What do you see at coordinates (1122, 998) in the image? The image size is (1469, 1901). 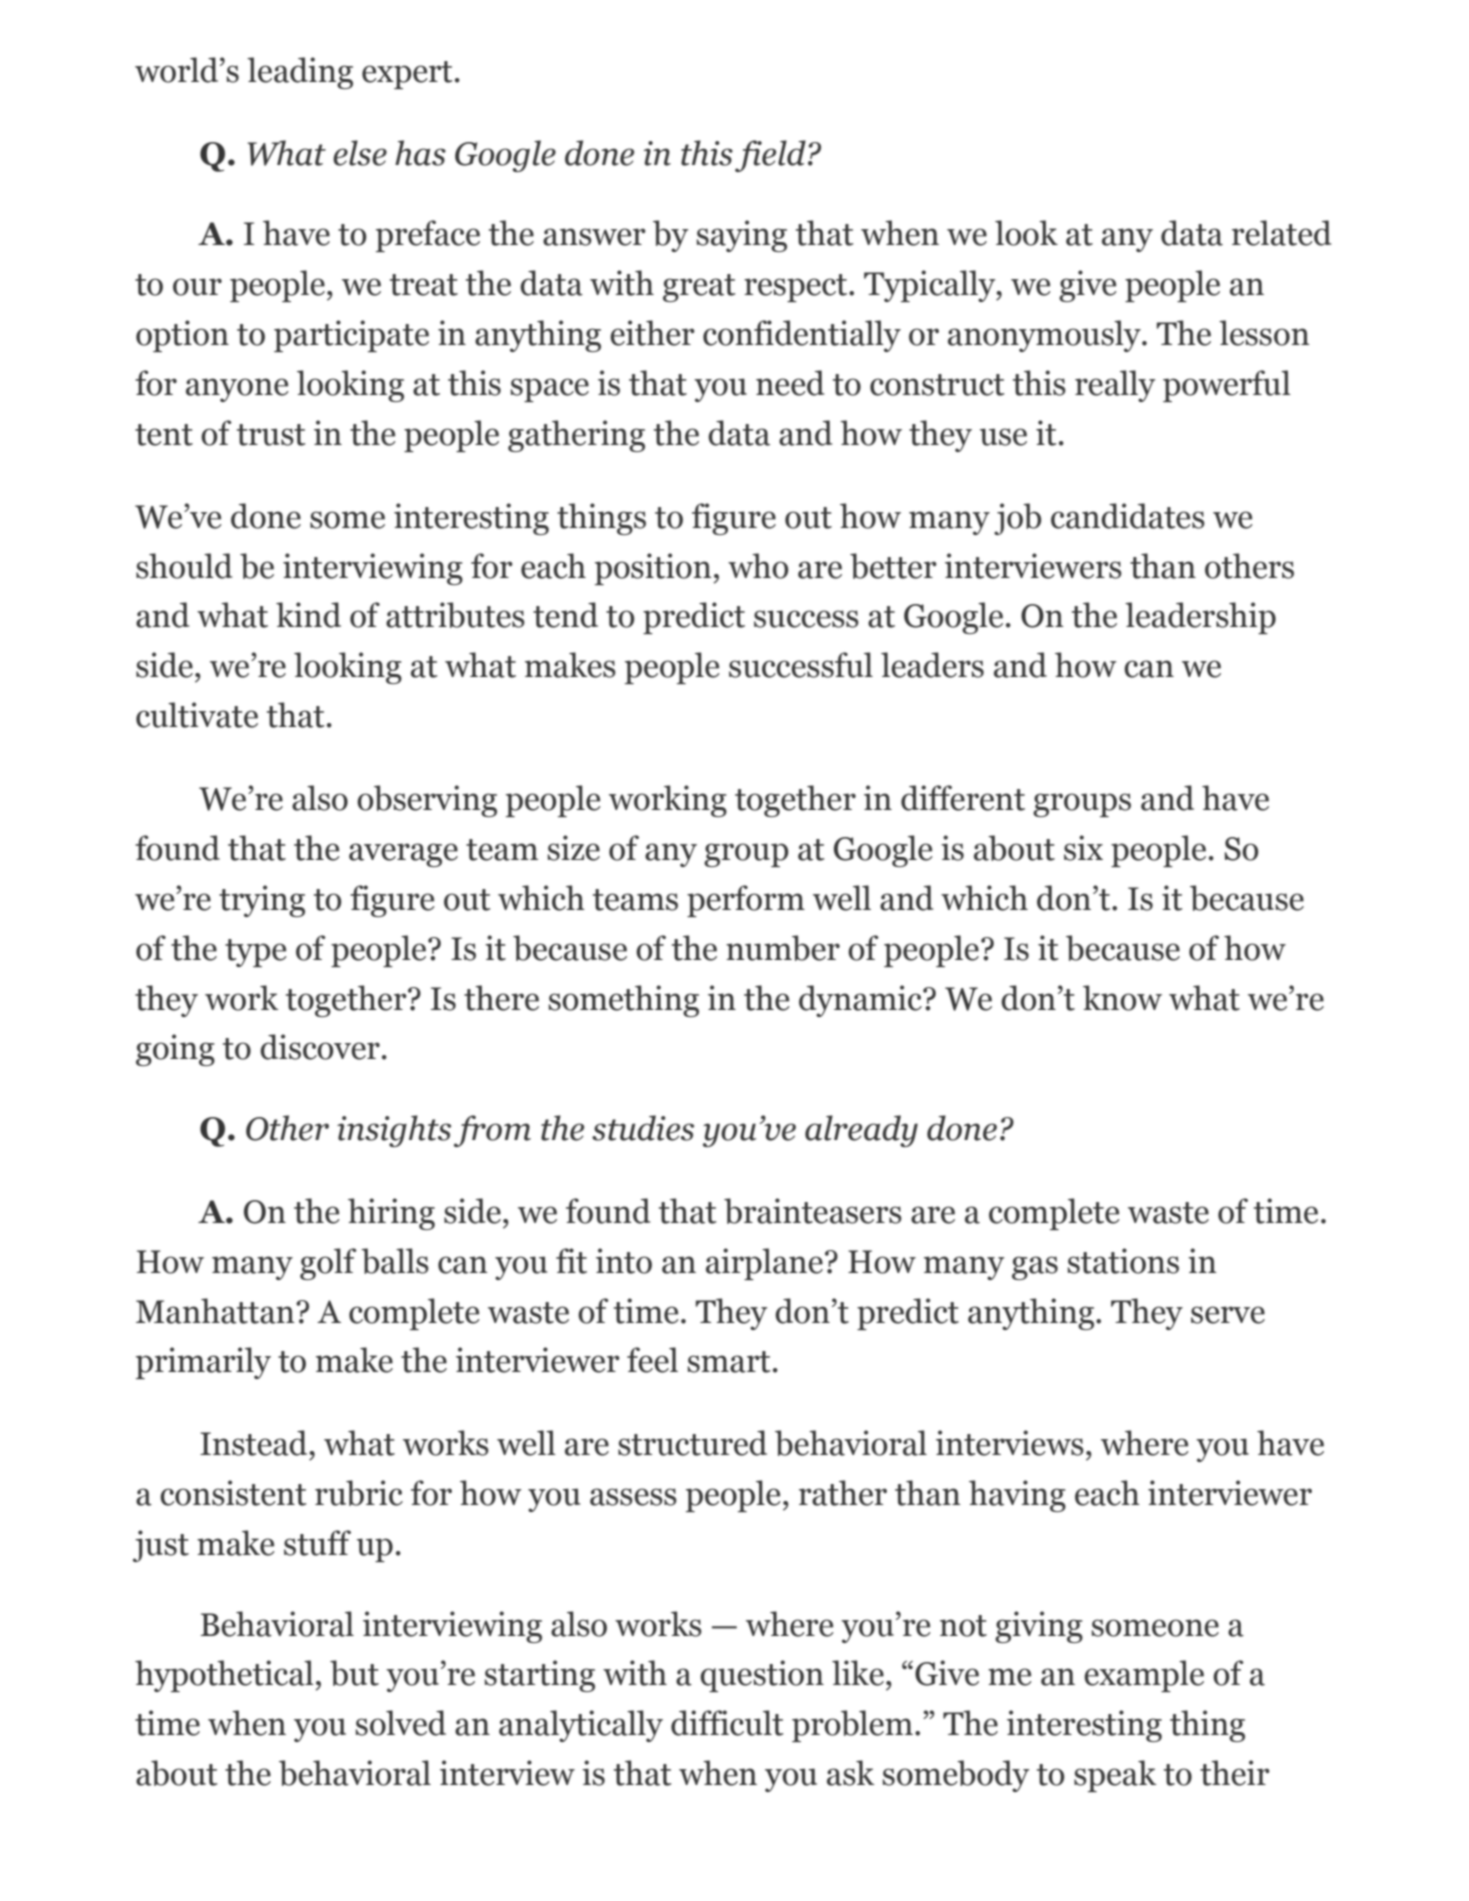 I see `know` at bounding box center [1122, 998].
